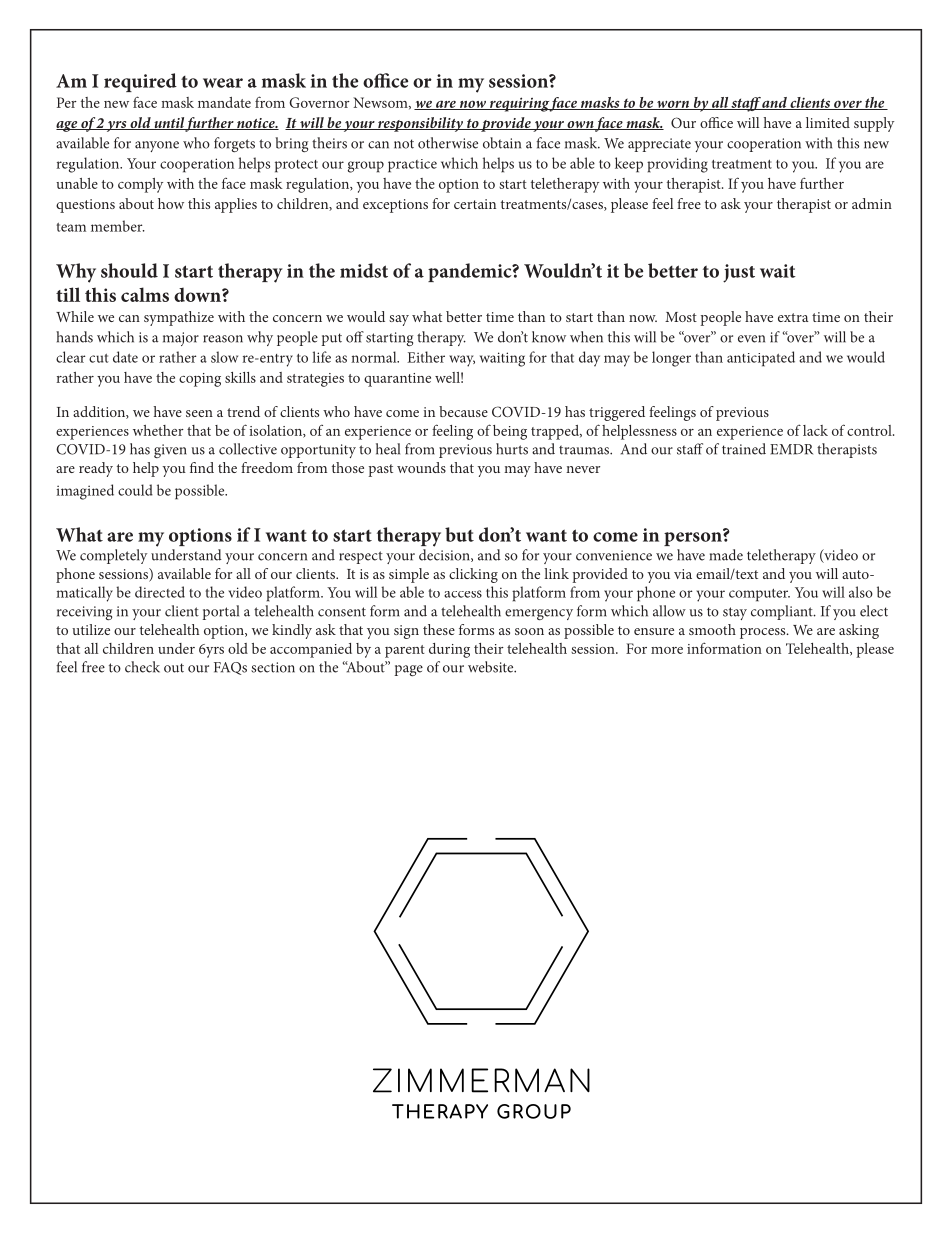 This document has height=1233, width=952. I want to click on until, so click(168, 123).
